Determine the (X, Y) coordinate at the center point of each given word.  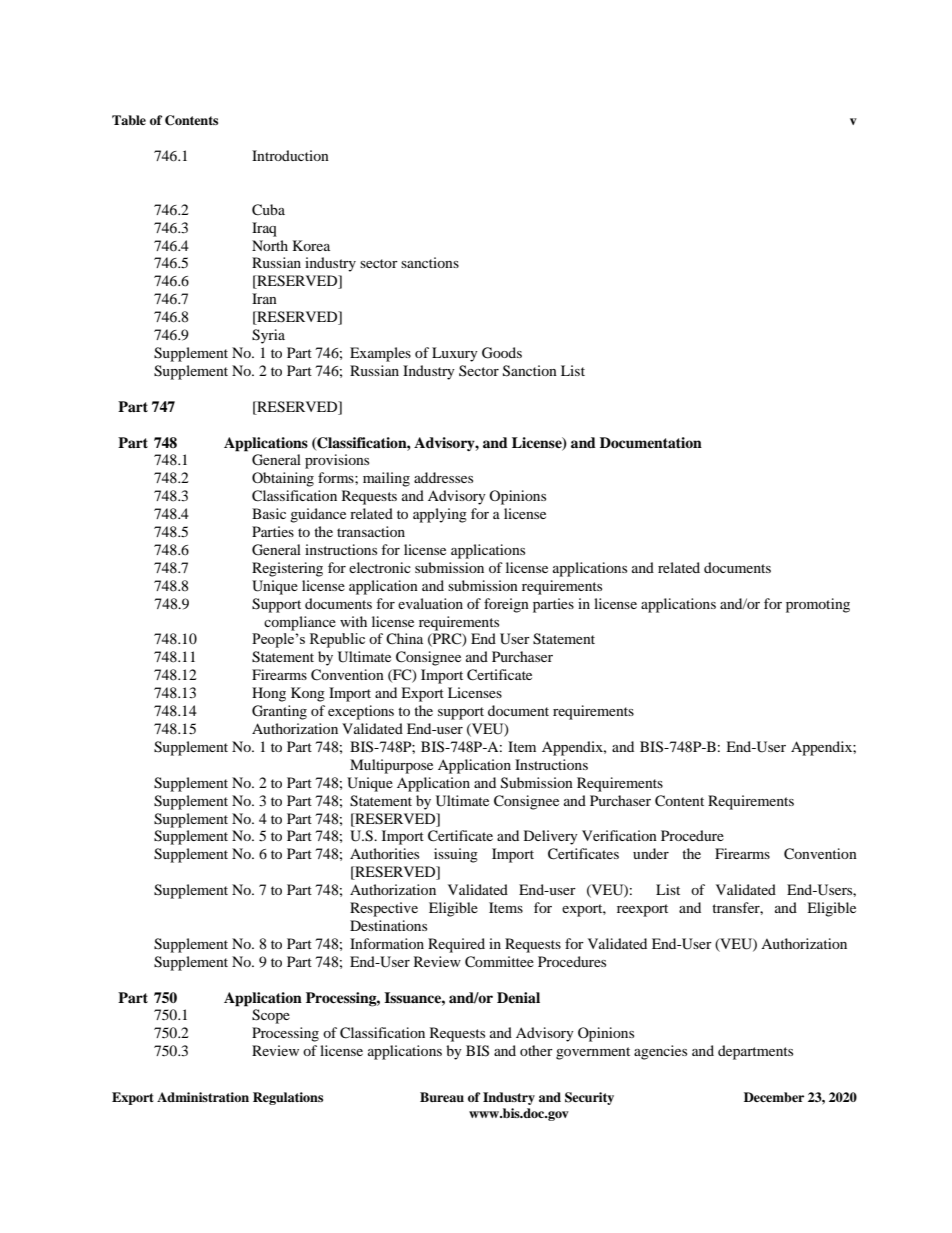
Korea (311, 245)
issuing (456, 855)
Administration (203, 1097)
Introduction (290, 155)
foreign (506, 605)
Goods (502, 353)
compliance (300, 623)
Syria (268, 336)
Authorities (384, 853)
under (651, 853)
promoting (818, 605)
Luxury (455, 354)
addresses (443, 477)
